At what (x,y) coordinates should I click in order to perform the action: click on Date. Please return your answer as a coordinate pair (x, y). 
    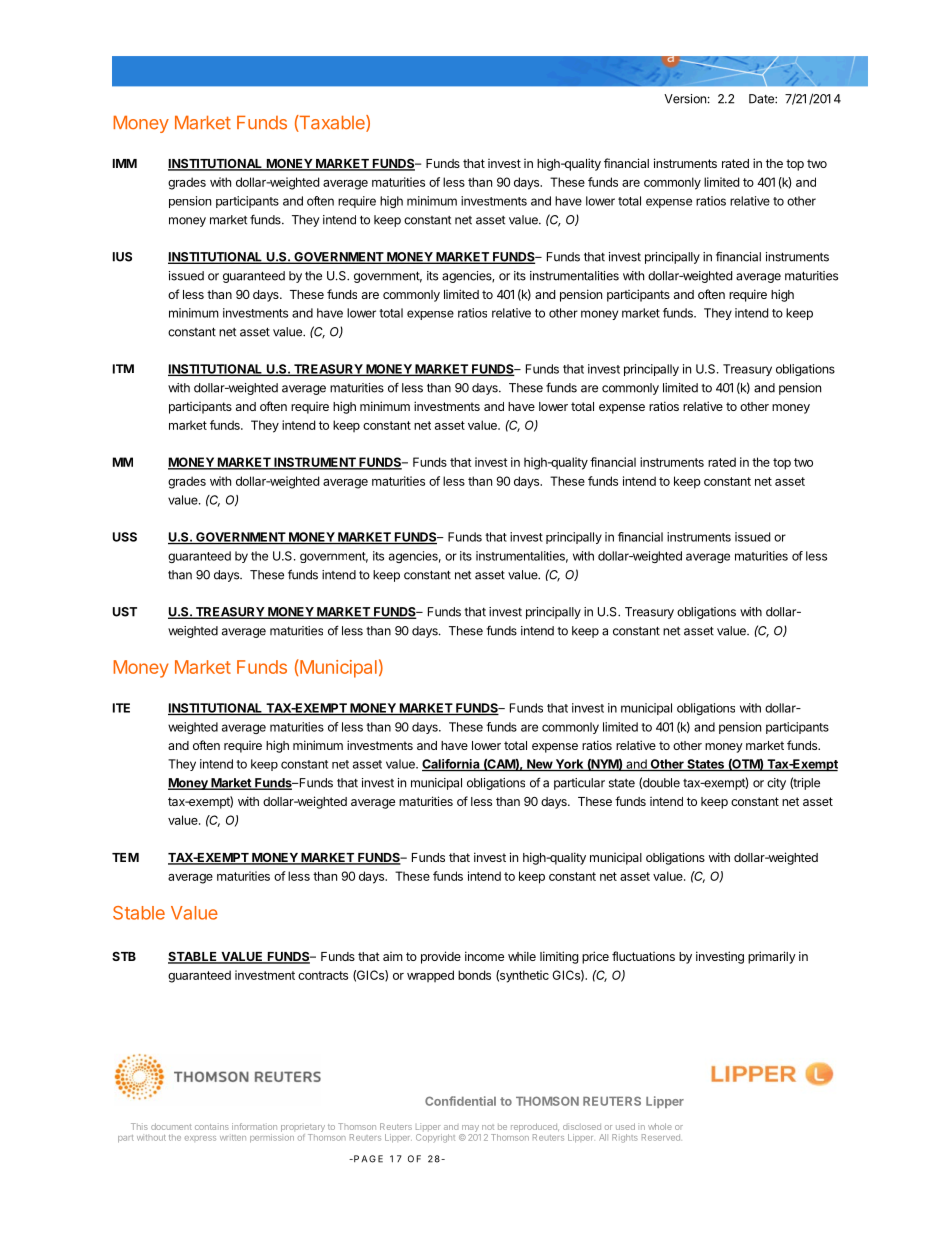
    Looking at the image, I should click on (762, 99).
